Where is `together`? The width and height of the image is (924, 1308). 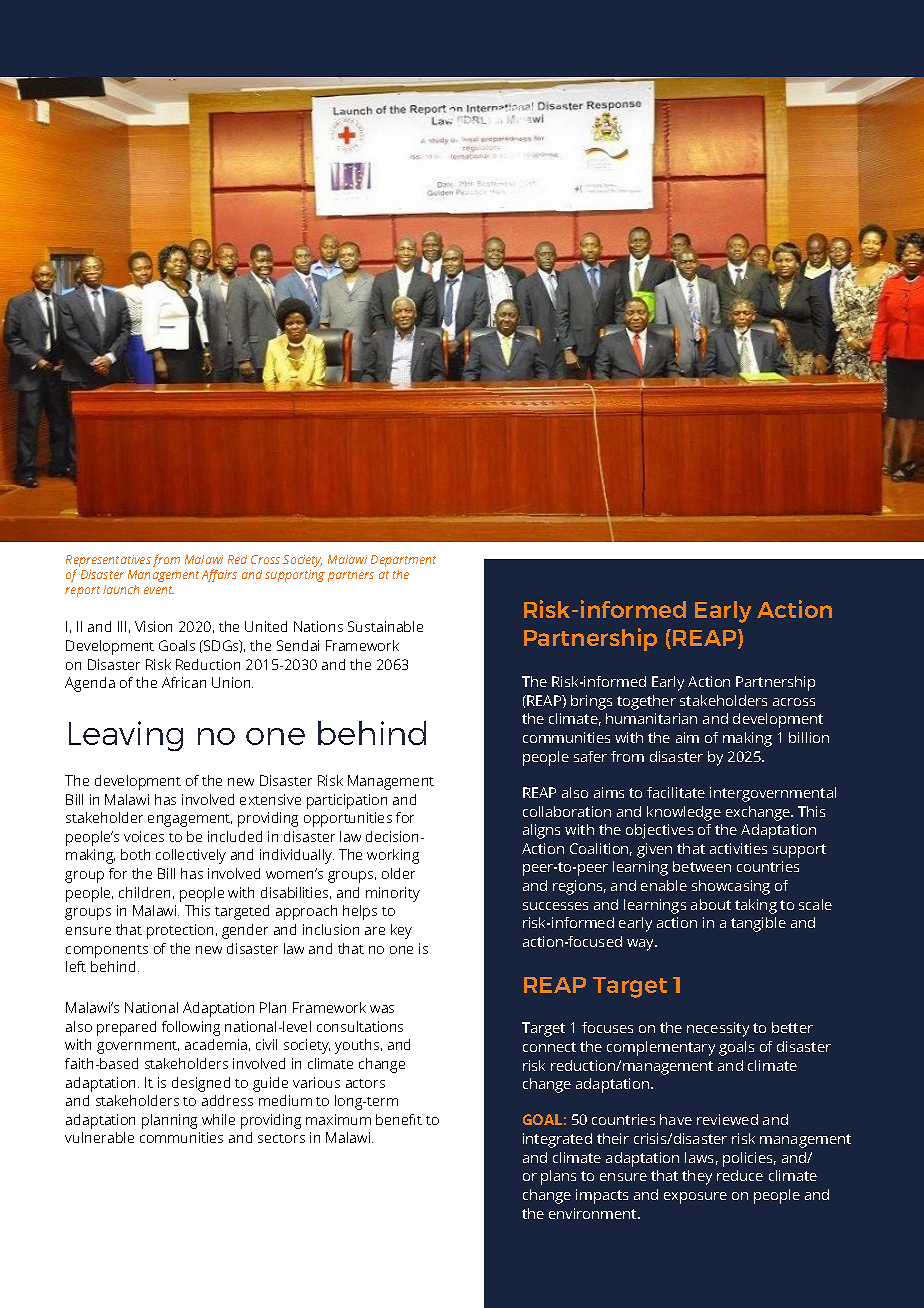 together is located at coordinates (646, 702).
